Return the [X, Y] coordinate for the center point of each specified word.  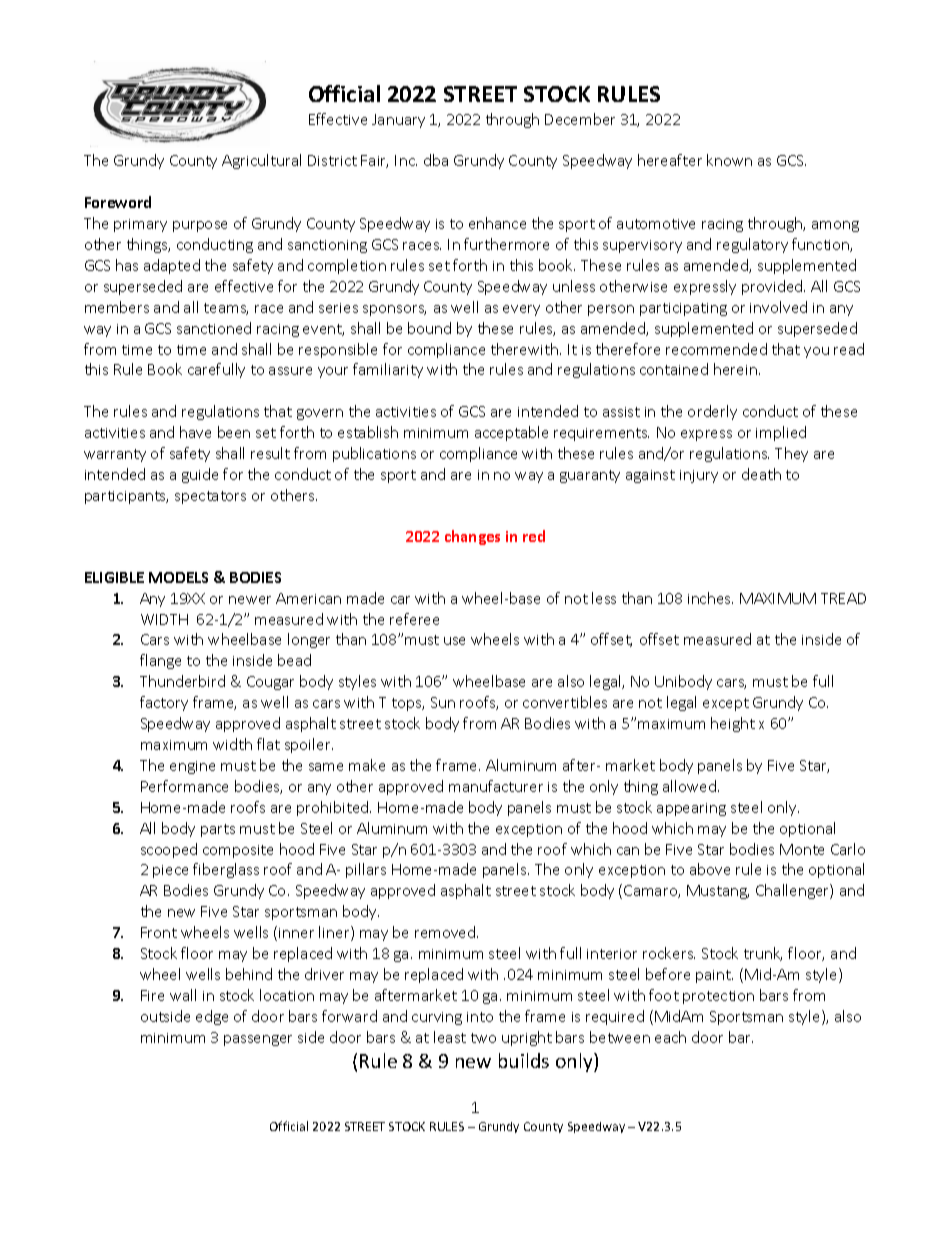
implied [781, 433]
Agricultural [261, 161]
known [729, 160]
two [483, 1038]
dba [436, 160]
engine [192, 767]
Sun [443, 702]
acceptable [511, 433]
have [195, 432]
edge [212, 1017]
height [733, 724]
